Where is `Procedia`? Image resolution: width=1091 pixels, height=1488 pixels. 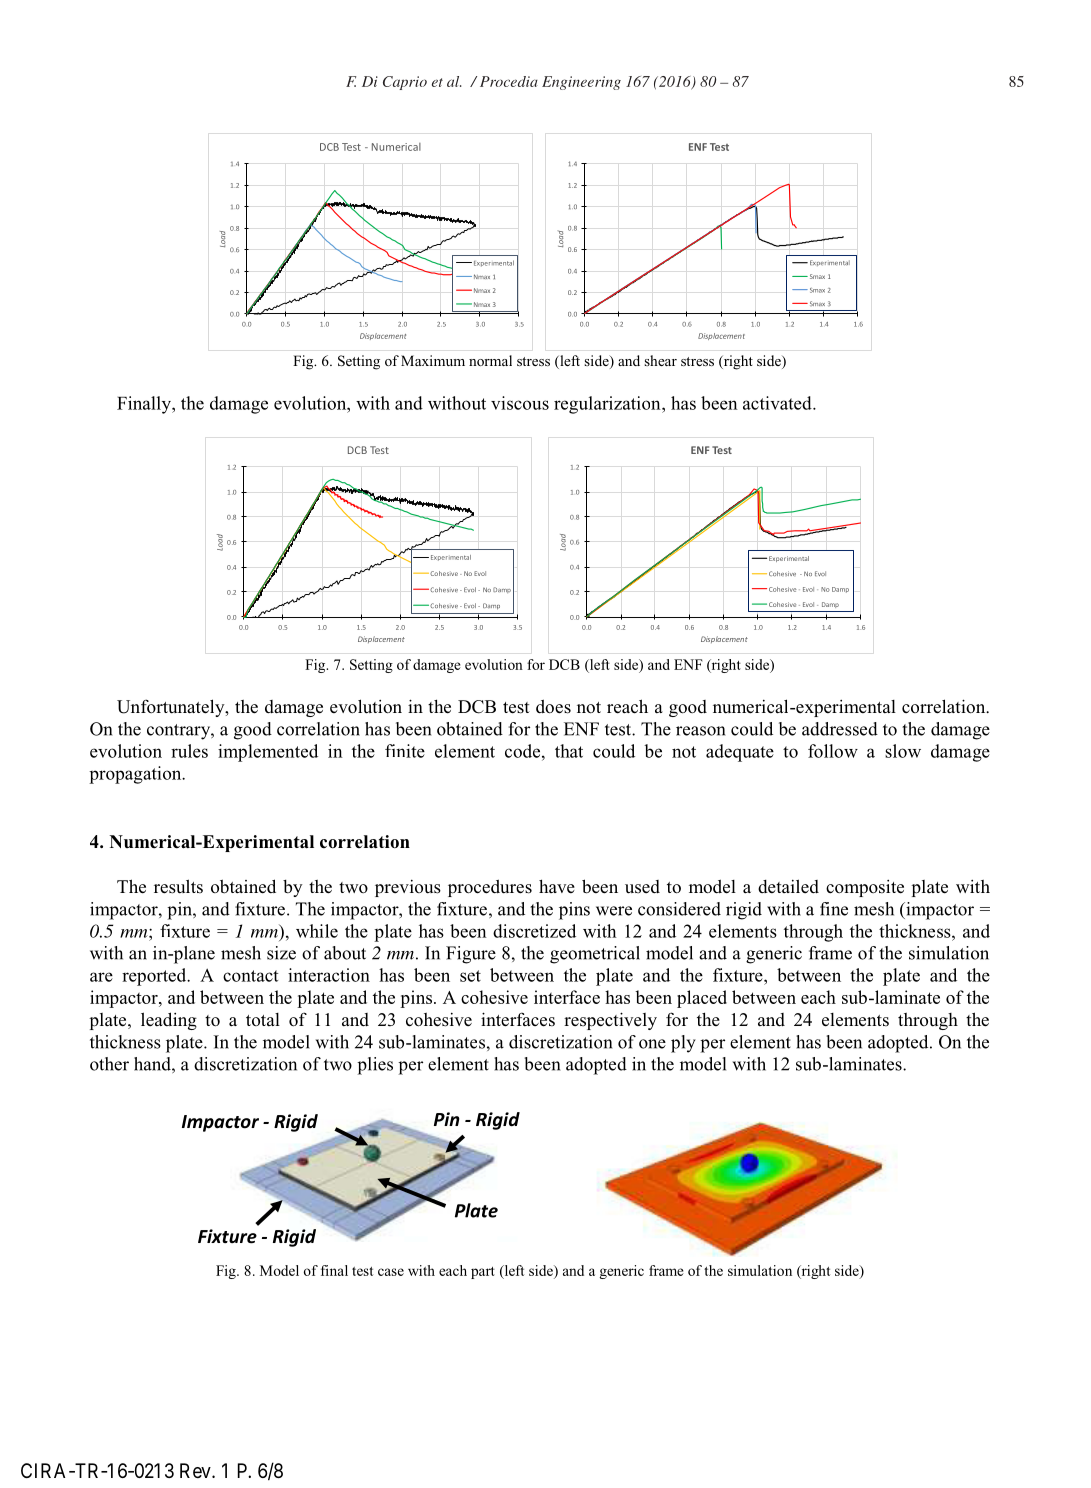
Procedia is located at coordinates (509, 81).
